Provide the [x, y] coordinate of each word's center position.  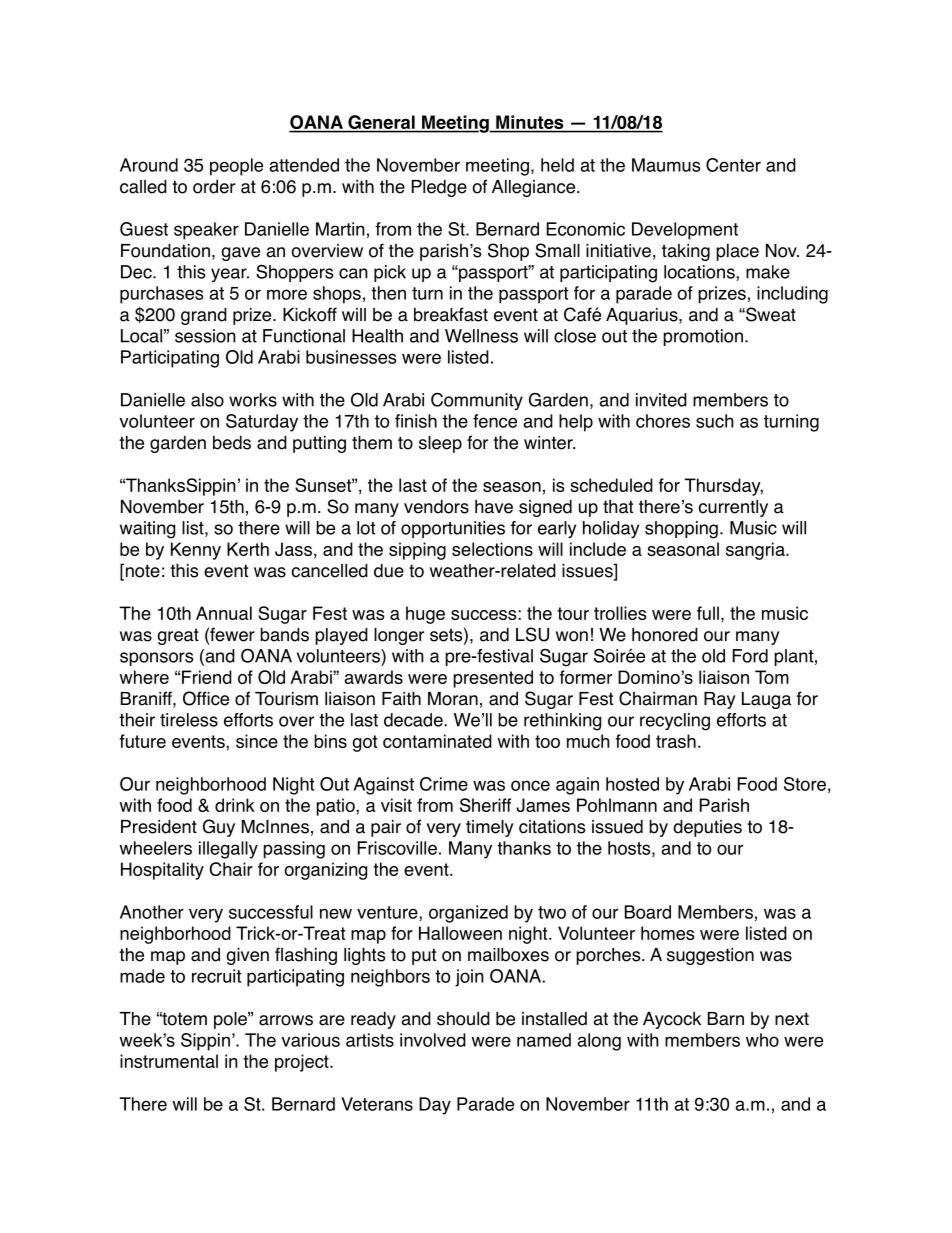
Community [477, 401]
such [715, 421]
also [207, 400]
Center [733, 165]
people [236, 167]
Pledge [439, 188]
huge [425, 615]
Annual [224, 613]
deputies [707, 828]
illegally [228, 850]
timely [489, 828]
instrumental [169, 1061]
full [708, 613]
